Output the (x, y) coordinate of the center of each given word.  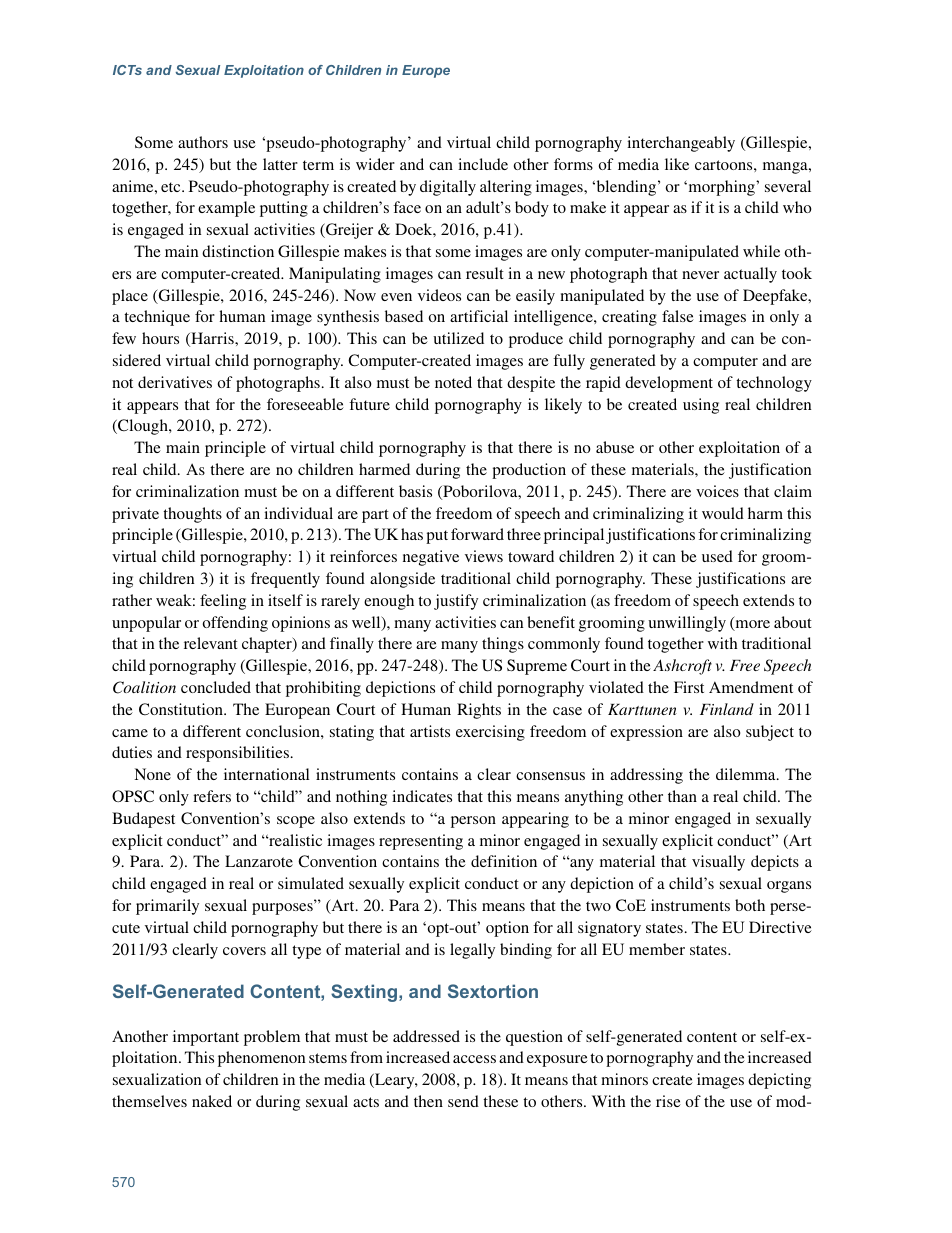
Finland (727, 709)
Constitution (182, 709)
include (483, 164)
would (723, 513)
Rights (479, 711)
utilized (458, 338)
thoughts (192, 515)
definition (504, 861)
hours (160, 338)
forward (477, 534)
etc (172, 187)
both (750, 905)
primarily (167, 907)
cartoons (725, 165)
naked (212, 1101)
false (678, 316)
